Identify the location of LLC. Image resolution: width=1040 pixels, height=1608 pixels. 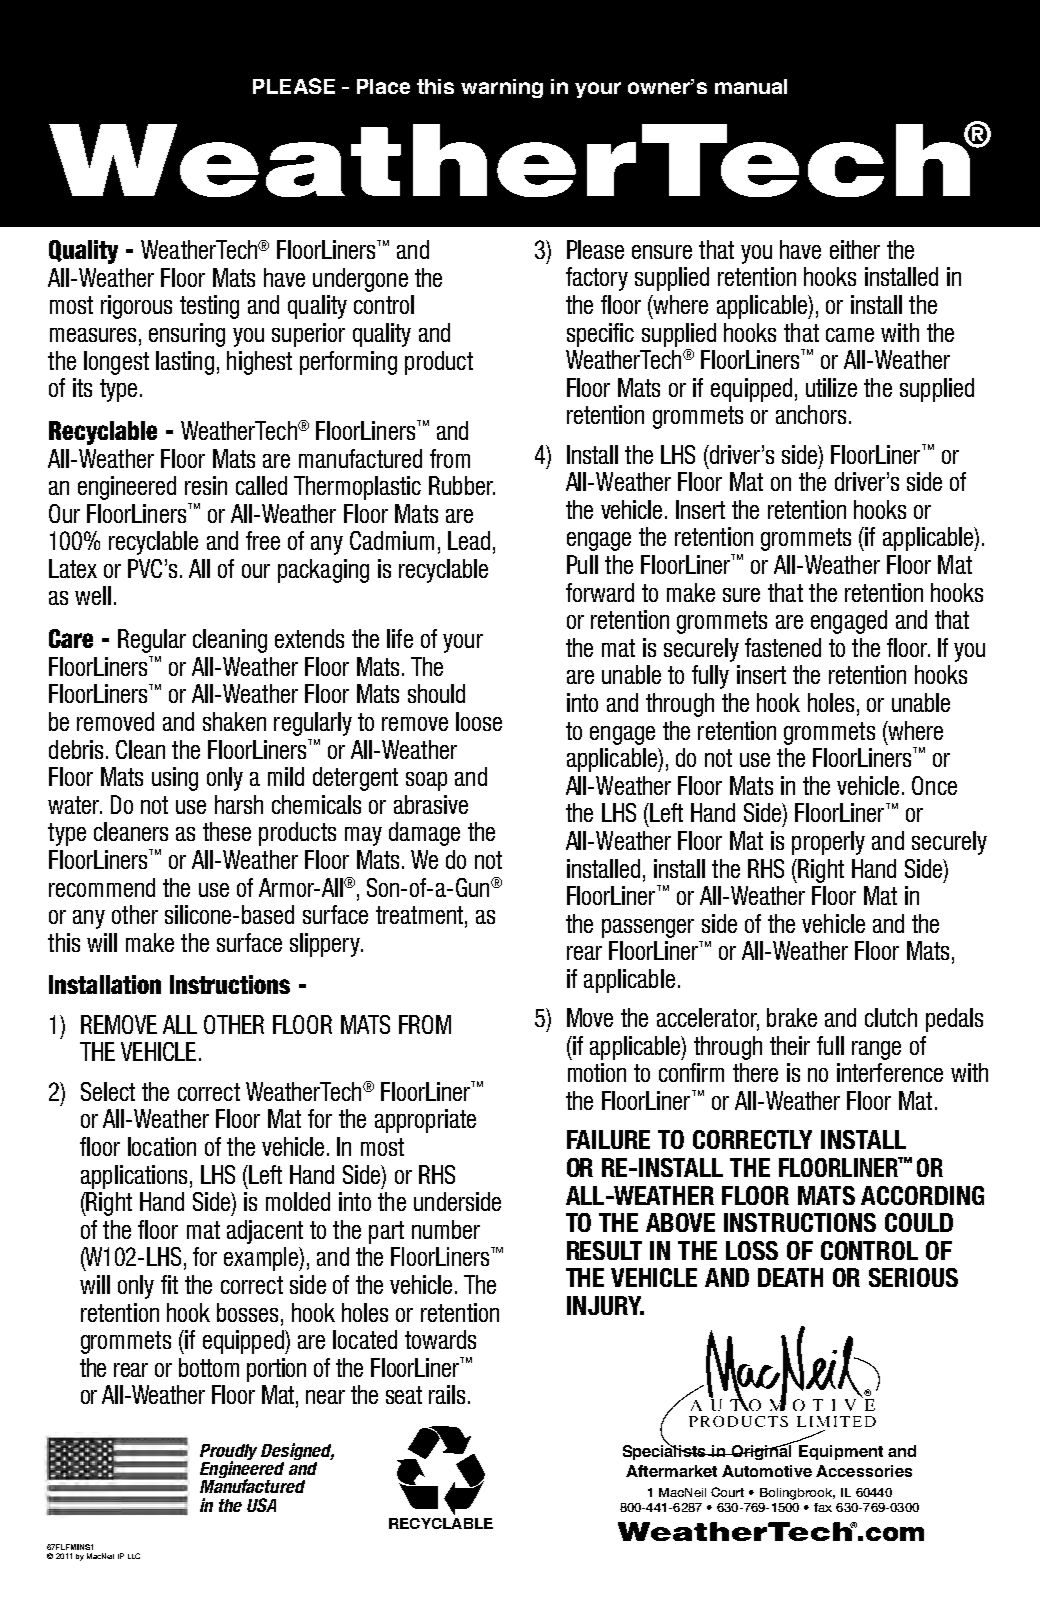
(134, 1556).
